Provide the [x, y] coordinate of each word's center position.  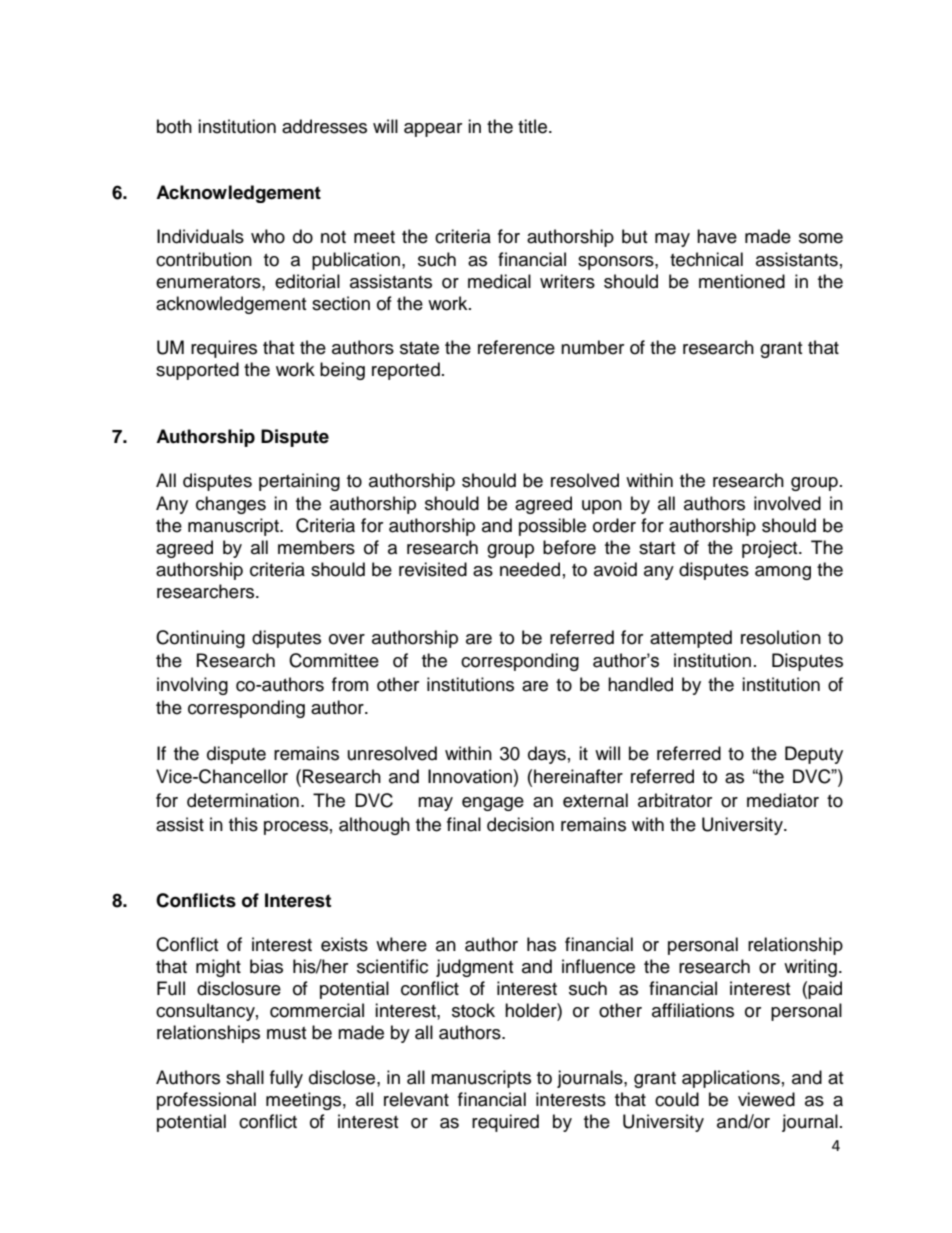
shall [245, 1077]
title [532, 126]
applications [731, 1079]
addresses [324, 126]
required [505, 1123]
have [717, 236]
